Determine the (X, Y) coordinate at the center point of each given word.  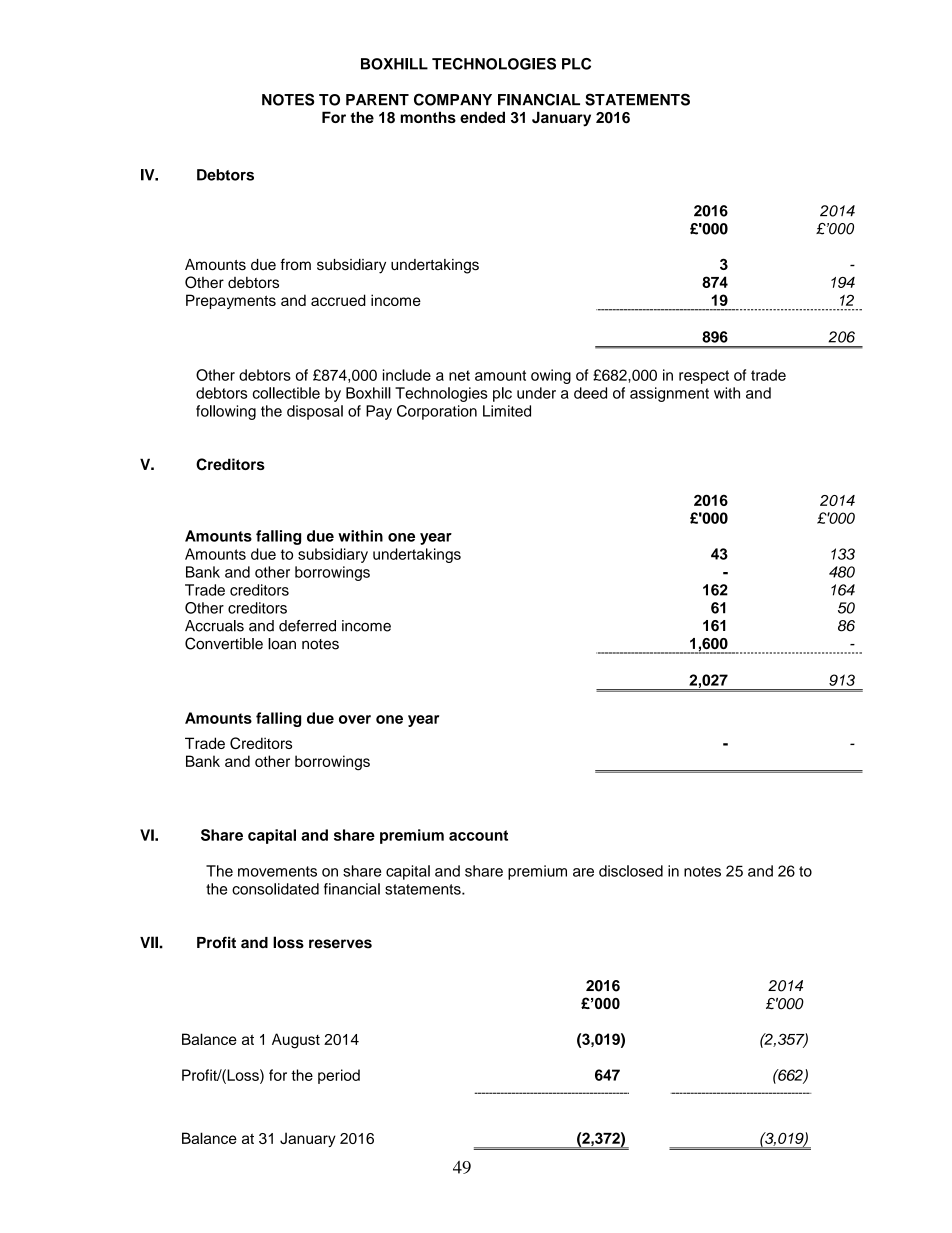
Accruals (214, 626)
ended (482, 117)
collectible (286, 393)
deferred (307, 626)
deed (590, 393)
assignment (669, 394)
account (478, 835)
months (428, 117)
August (296, 1041)
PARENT (377, 99)
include (407, 375)
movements (277, 871)
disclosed (631, 871)
